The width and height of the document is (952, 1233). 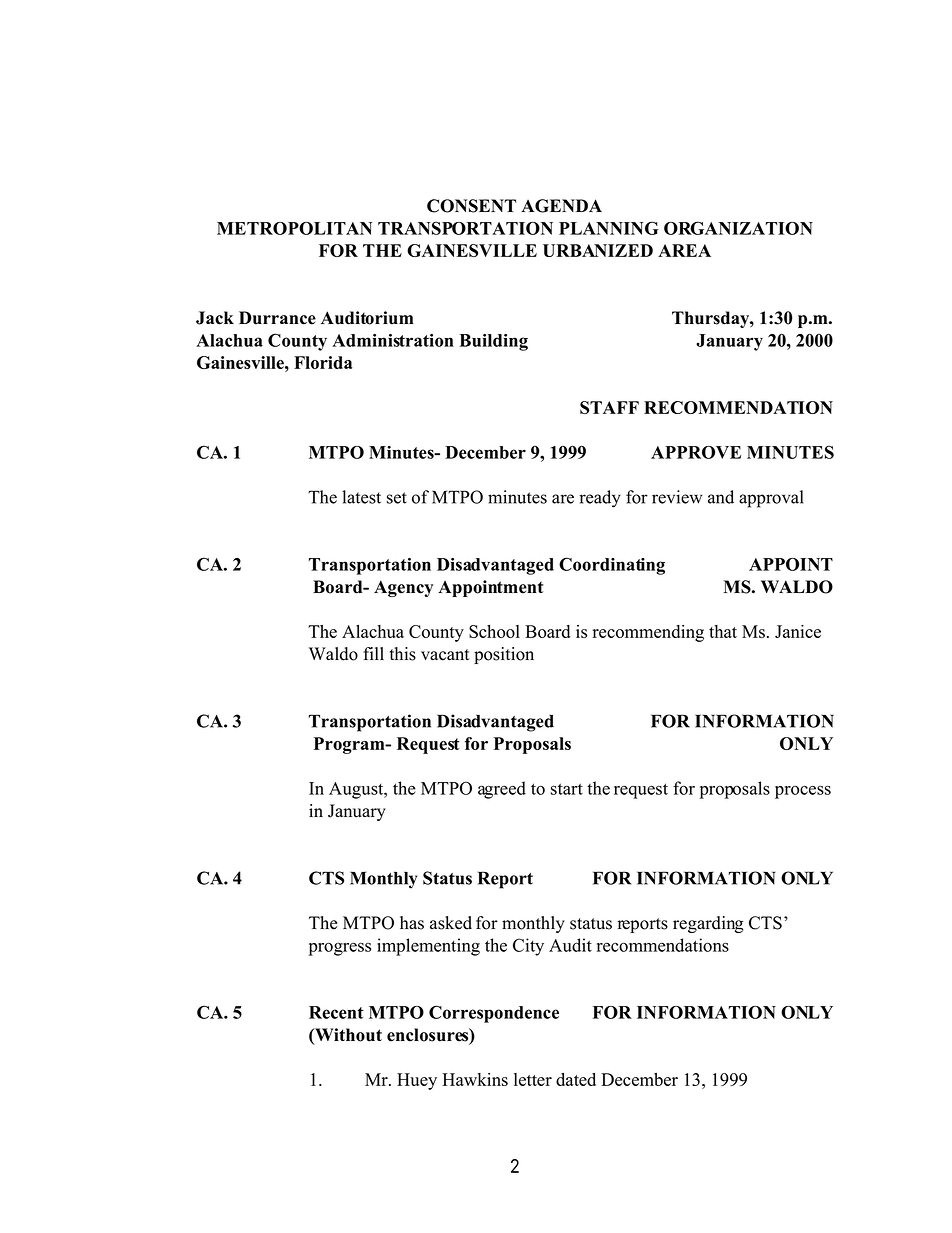 What do you see at coordinates (696, 452) in the document?
I see `APPROVE` at bounding box center [696, 452].
